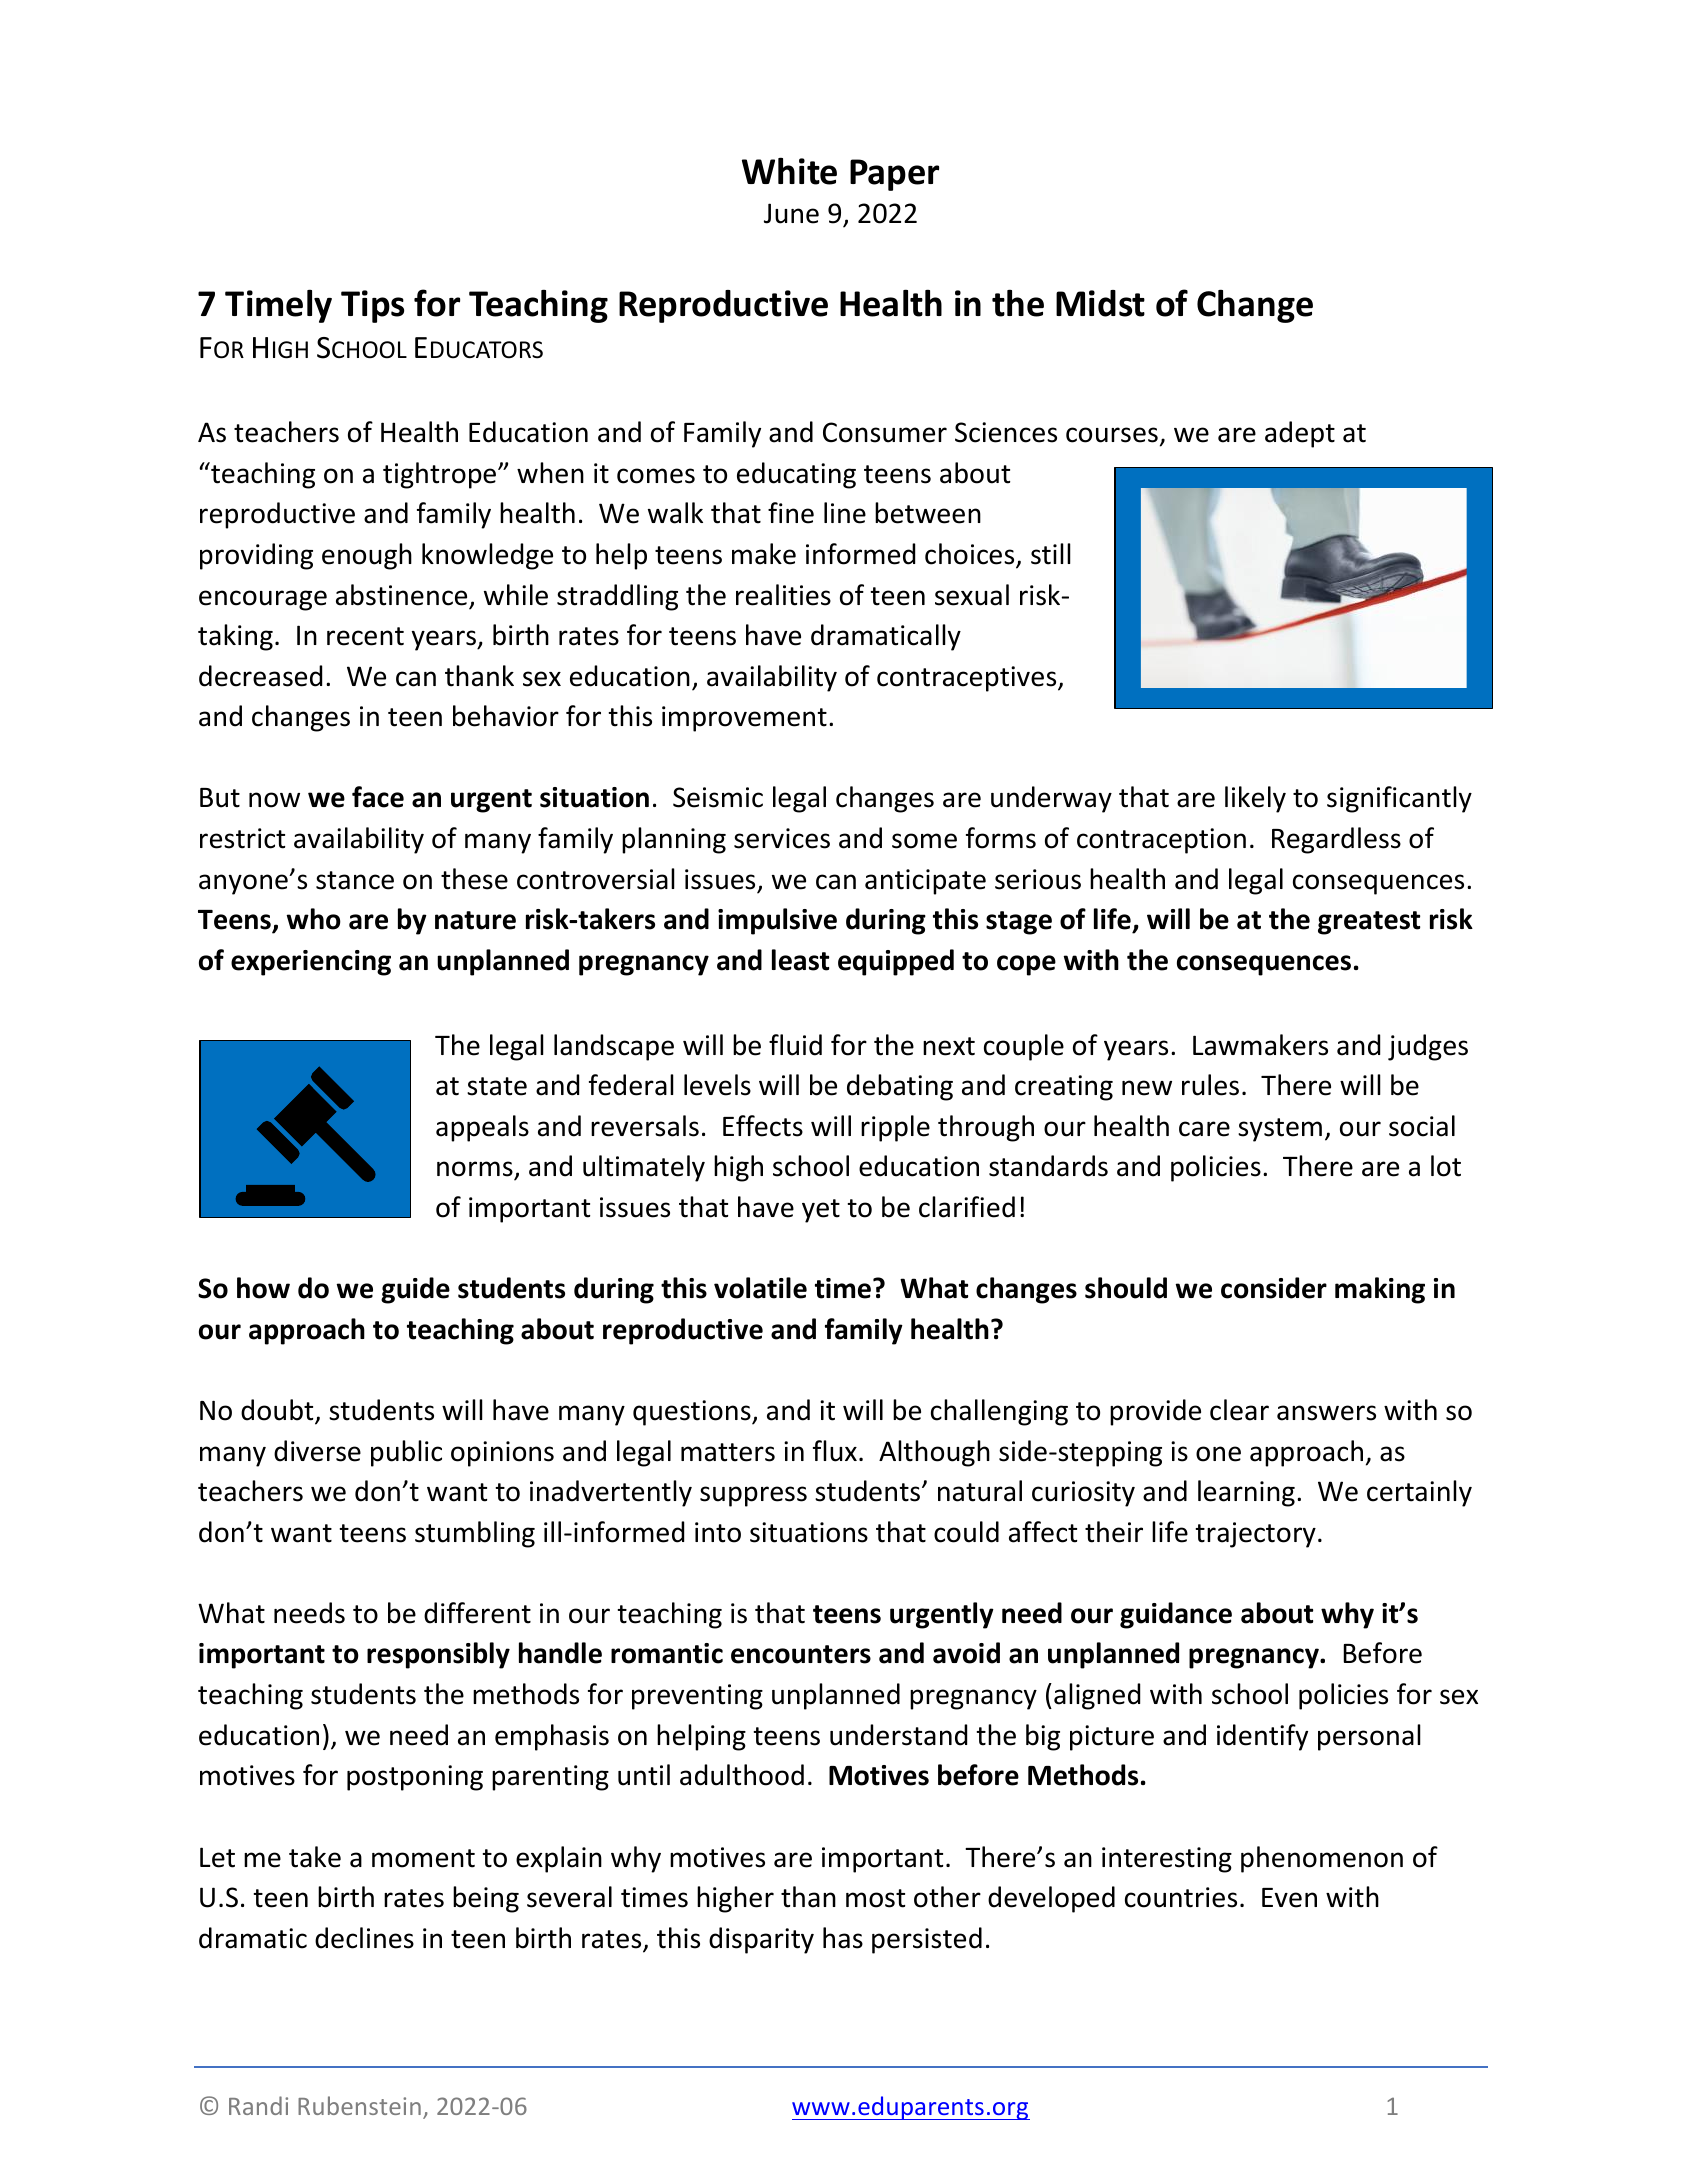 The width and height of the page is (1682, 2176). I want to click on encounters, so click(801, 1654).
